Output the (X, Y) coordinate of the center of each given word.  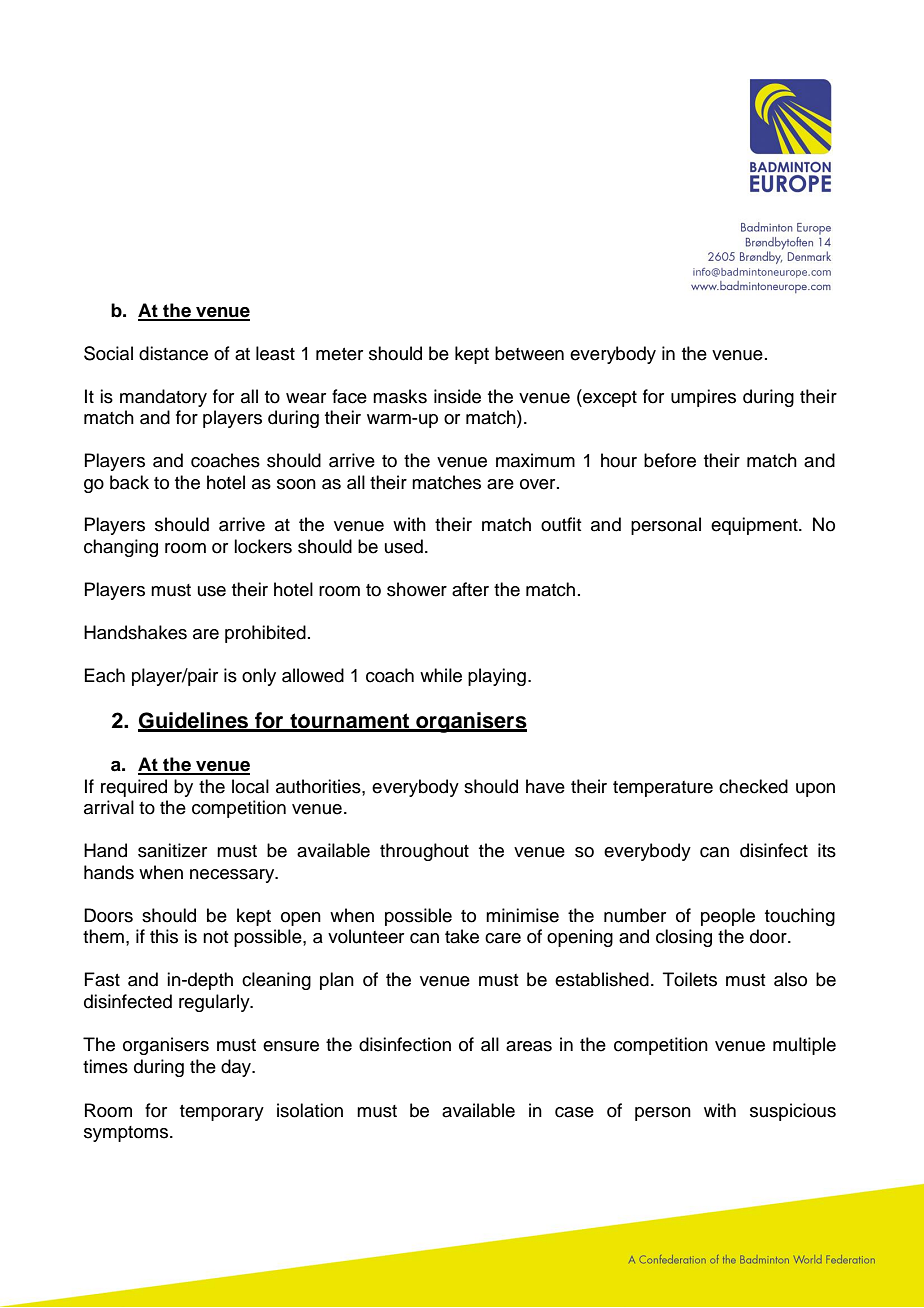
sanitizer (172, 850)
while (441, 675)
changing (121, 548)
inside (457, 396)
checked (753, 786)
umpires (703, 398)
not (216, 937)
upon (815, 790)
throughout (424, 852)
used (404, 546)
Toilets (690, 979)
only (259, 677)
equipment (755, 526)
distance (173, 353)
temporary (222, 1113)
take (462, 936)
